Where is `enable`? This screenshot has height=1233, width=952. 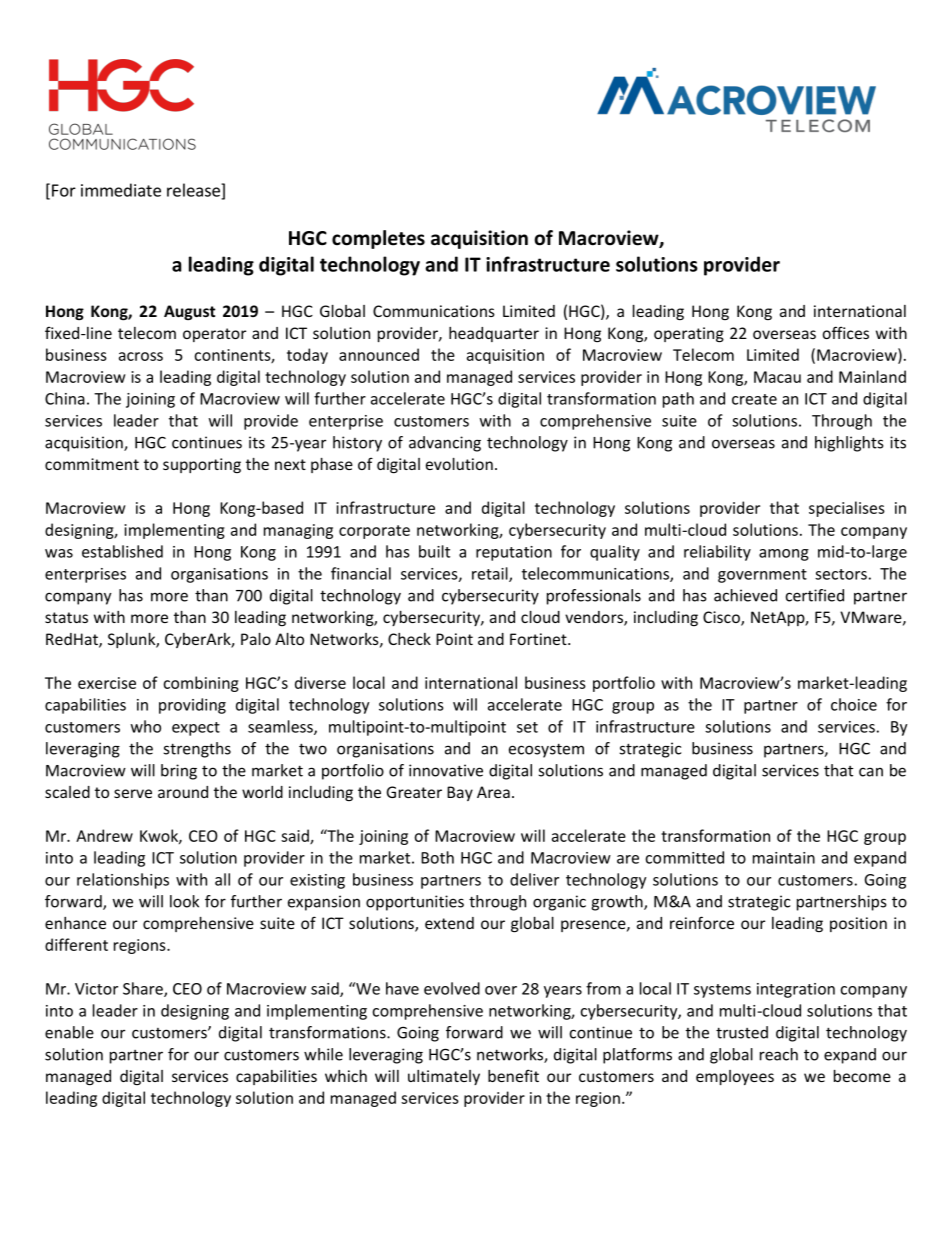
enable is located at coordinates (69, 1032).
